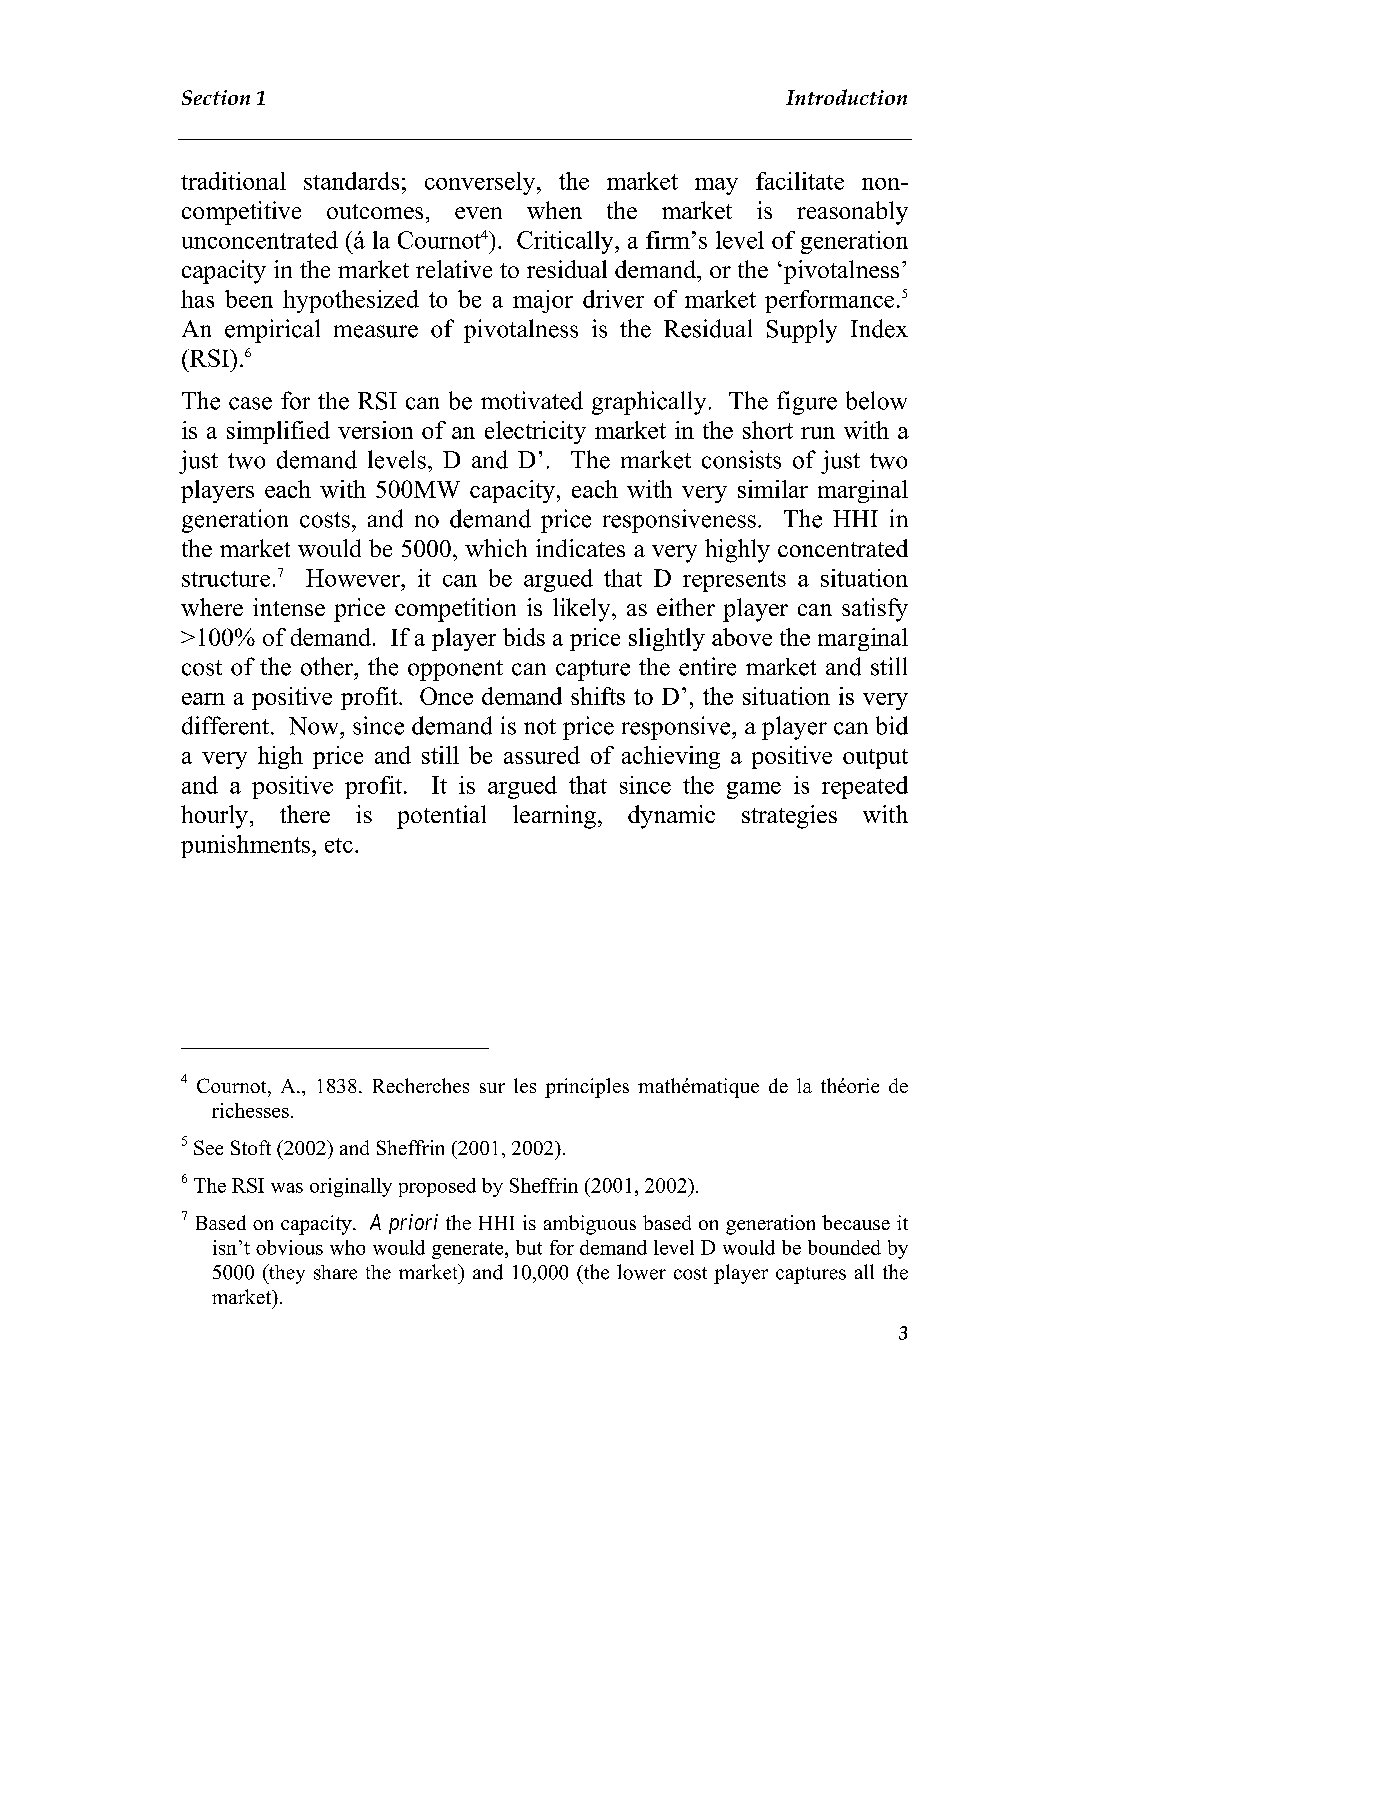  Describe the element at coordinates (289, 1247) in the document. I see `obvious` at that location.
